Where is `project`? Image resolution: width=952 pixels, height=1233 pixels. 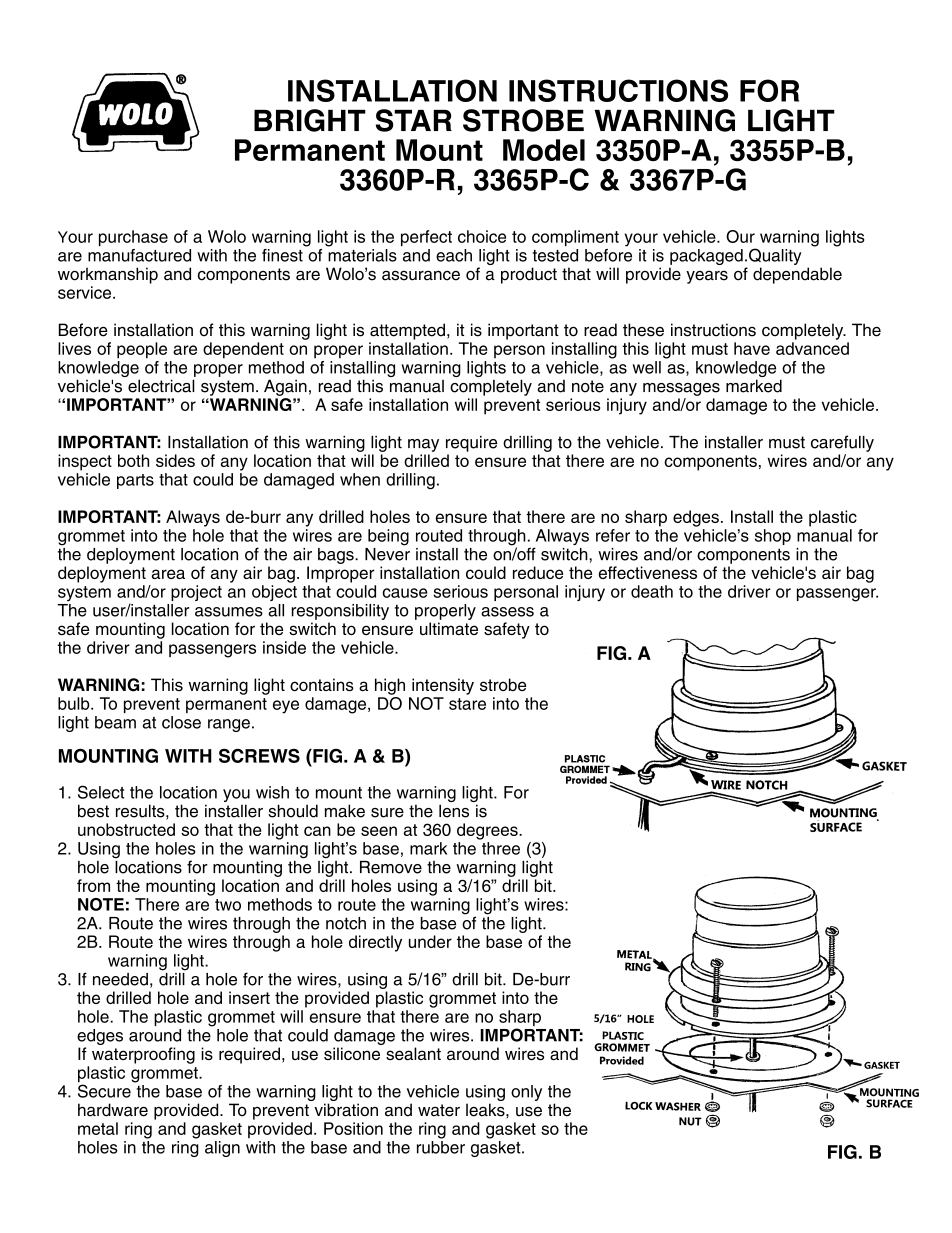
project is located at coordinates (196, 593).
